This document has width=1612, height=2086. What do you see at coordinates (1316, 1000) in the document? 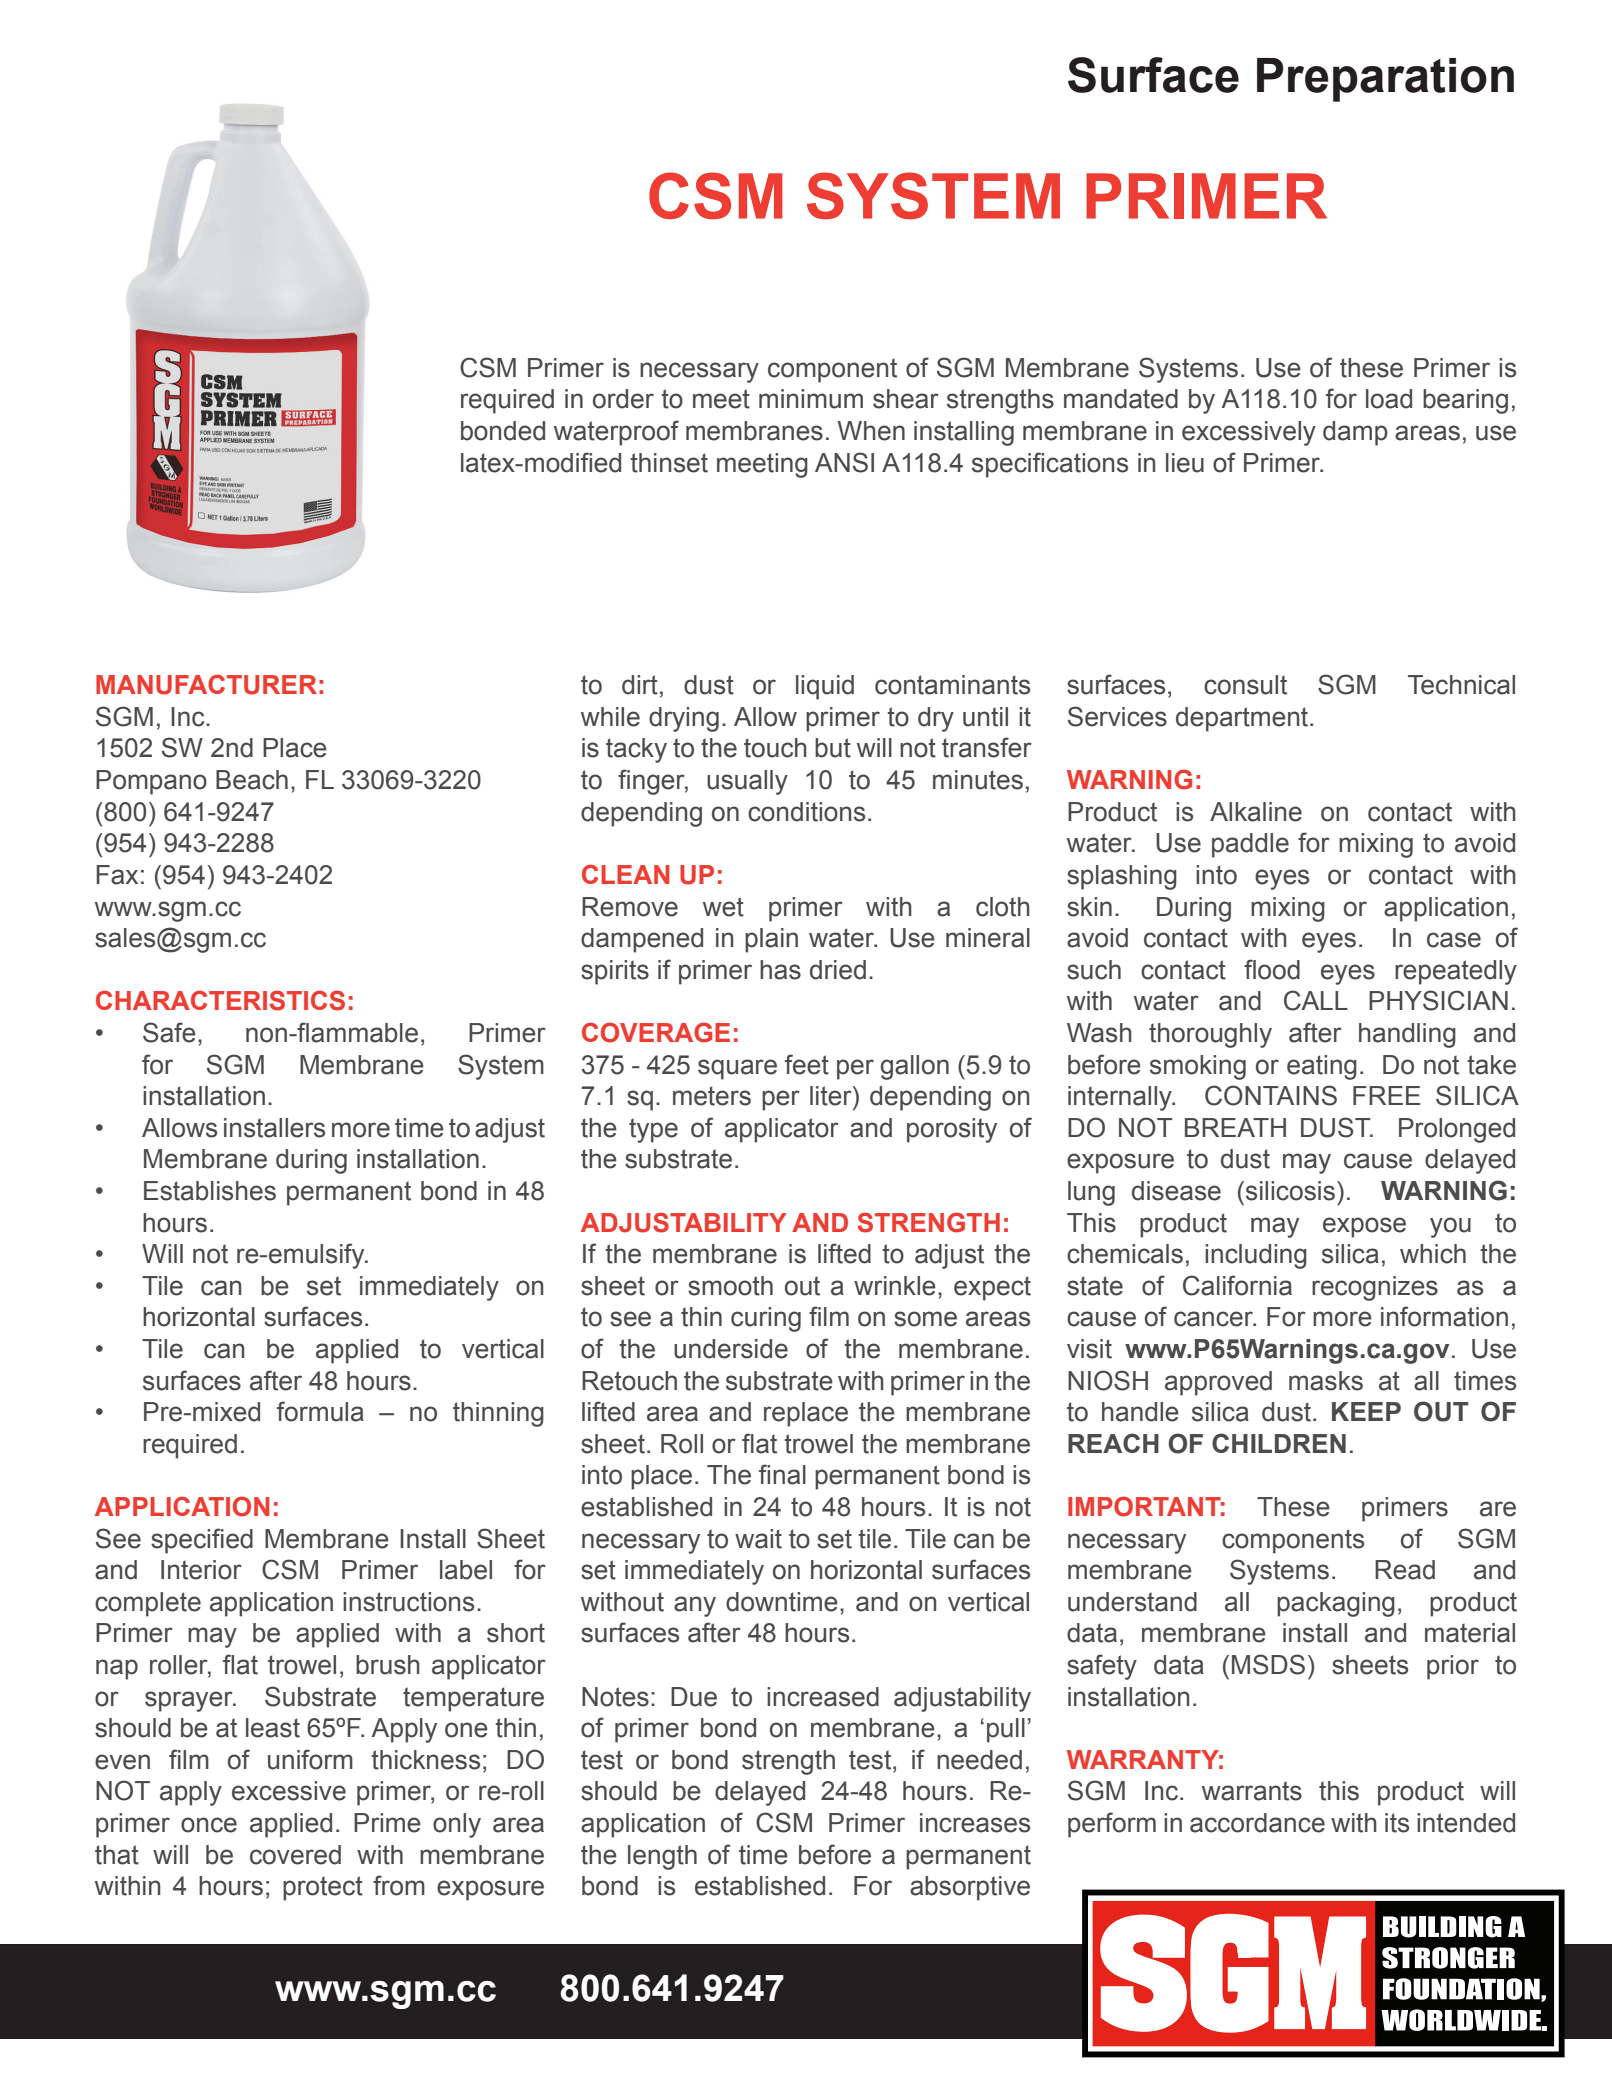
I see `CALL` at bounding box center [1316, 1000].
